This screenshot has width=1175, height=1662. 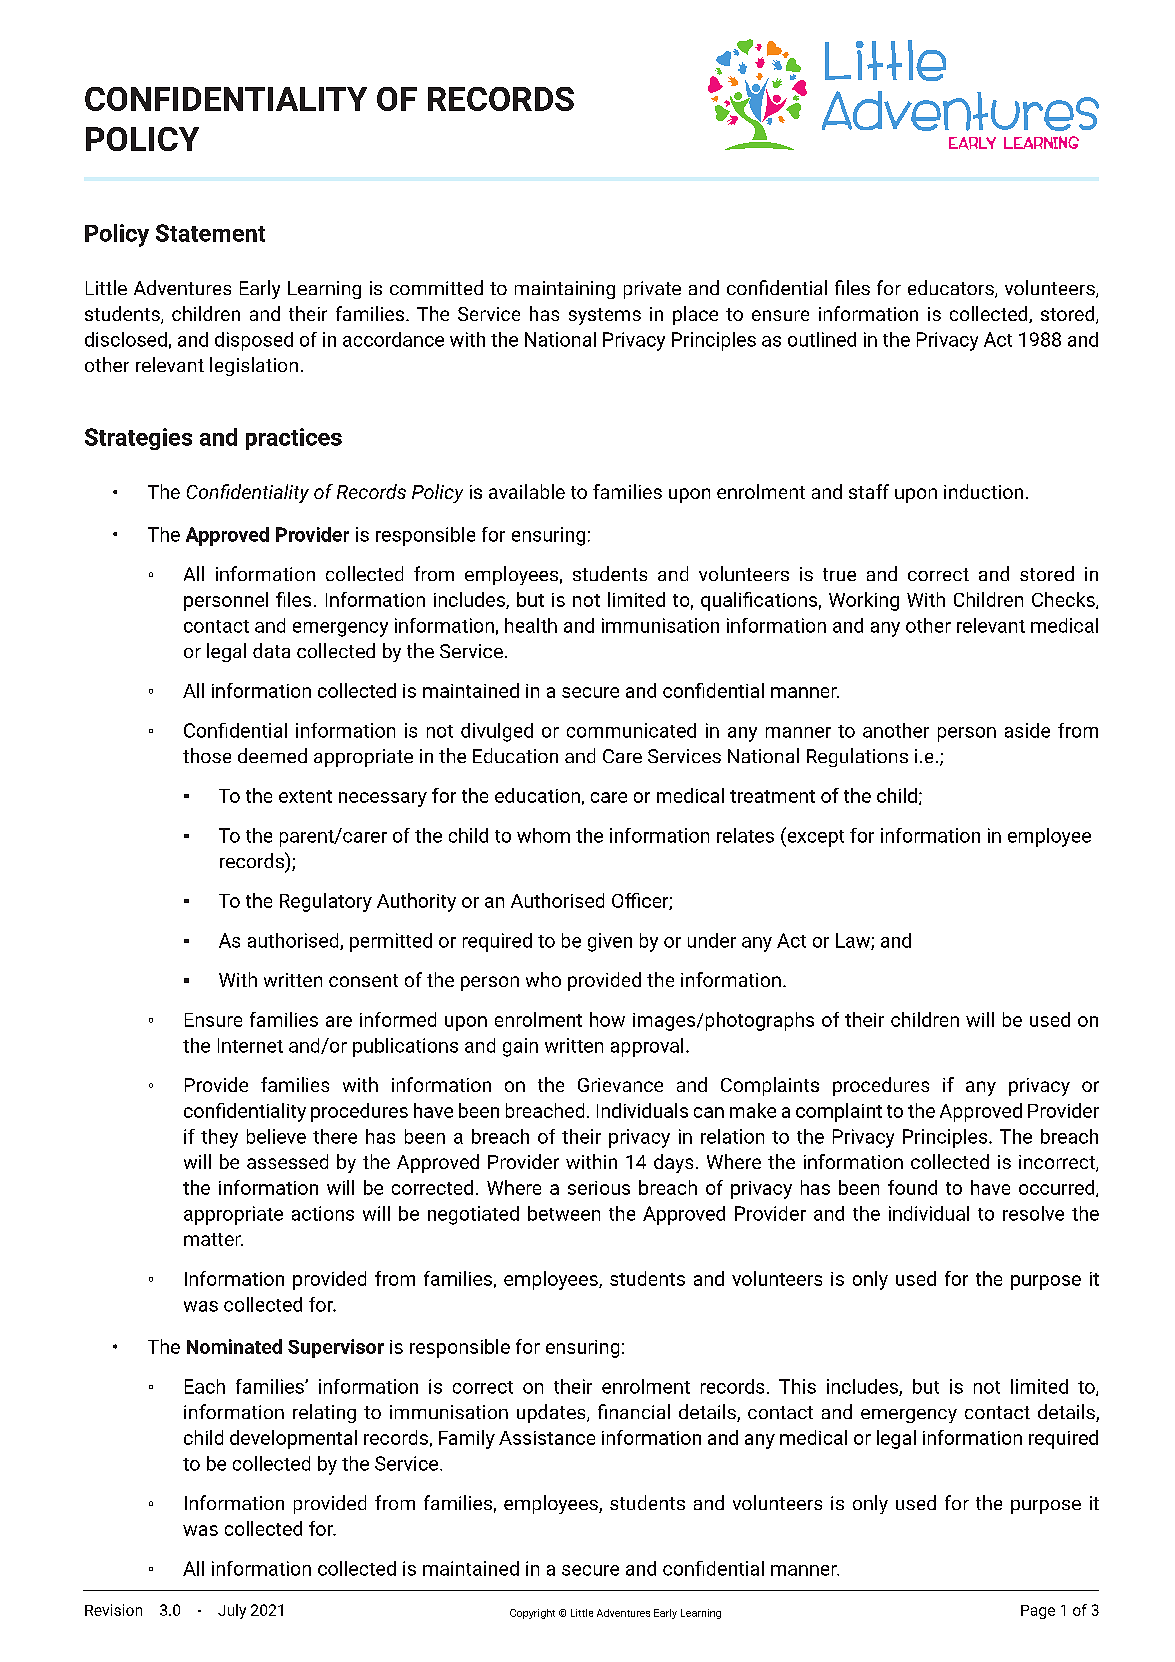 What do you see at coordinates (532, 1614) in the screenshot?
I see `Copyright` at bounding box center [532, 1614].
